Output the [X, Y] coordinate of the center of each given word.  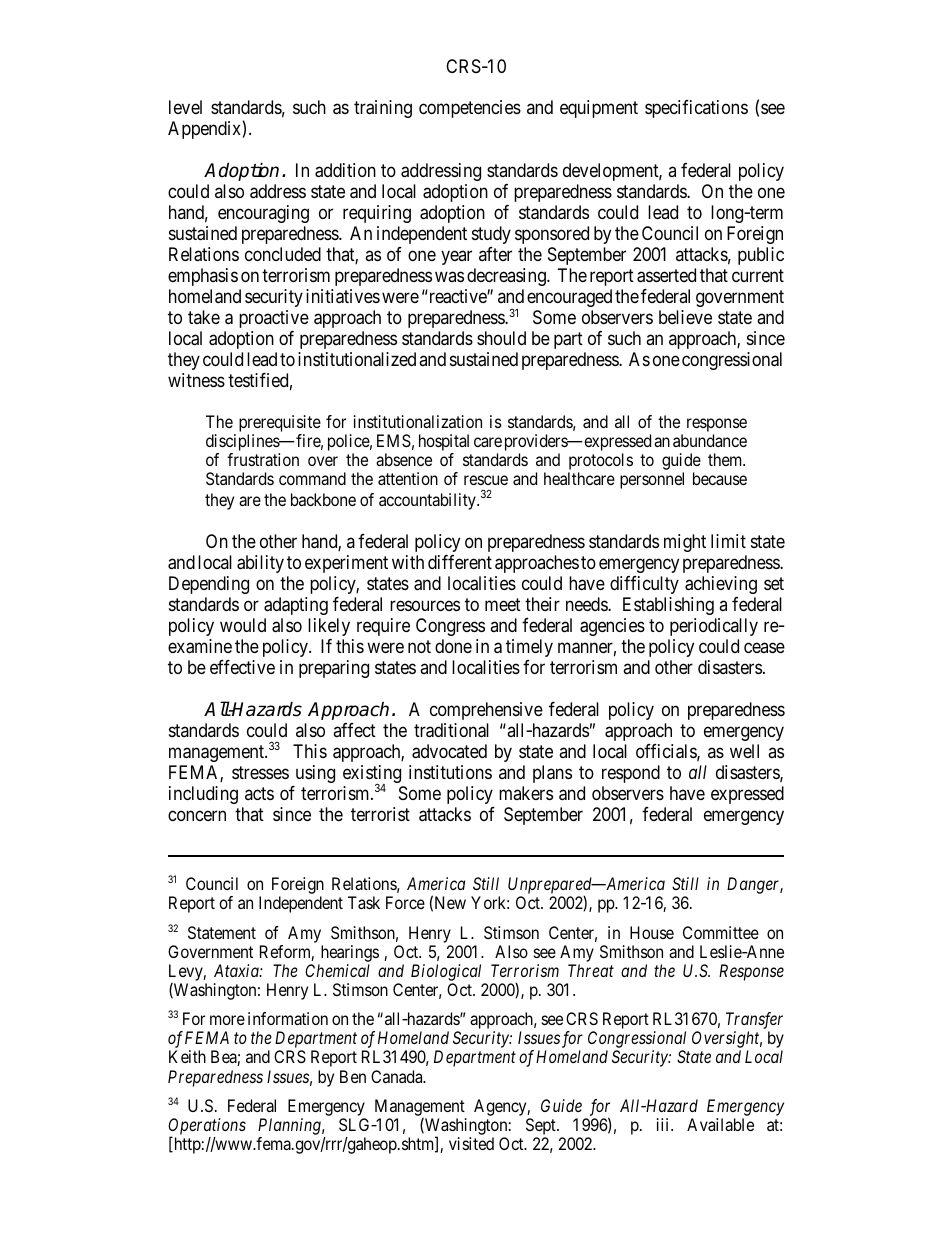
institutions [450, 772]
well [744, 751]
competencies [470, 109]
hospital [444, 442]
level [185, 107]
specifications [696, 109]
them [726, 459]
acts [259, 793]
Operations [207, 1127]
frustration [263, 459]
